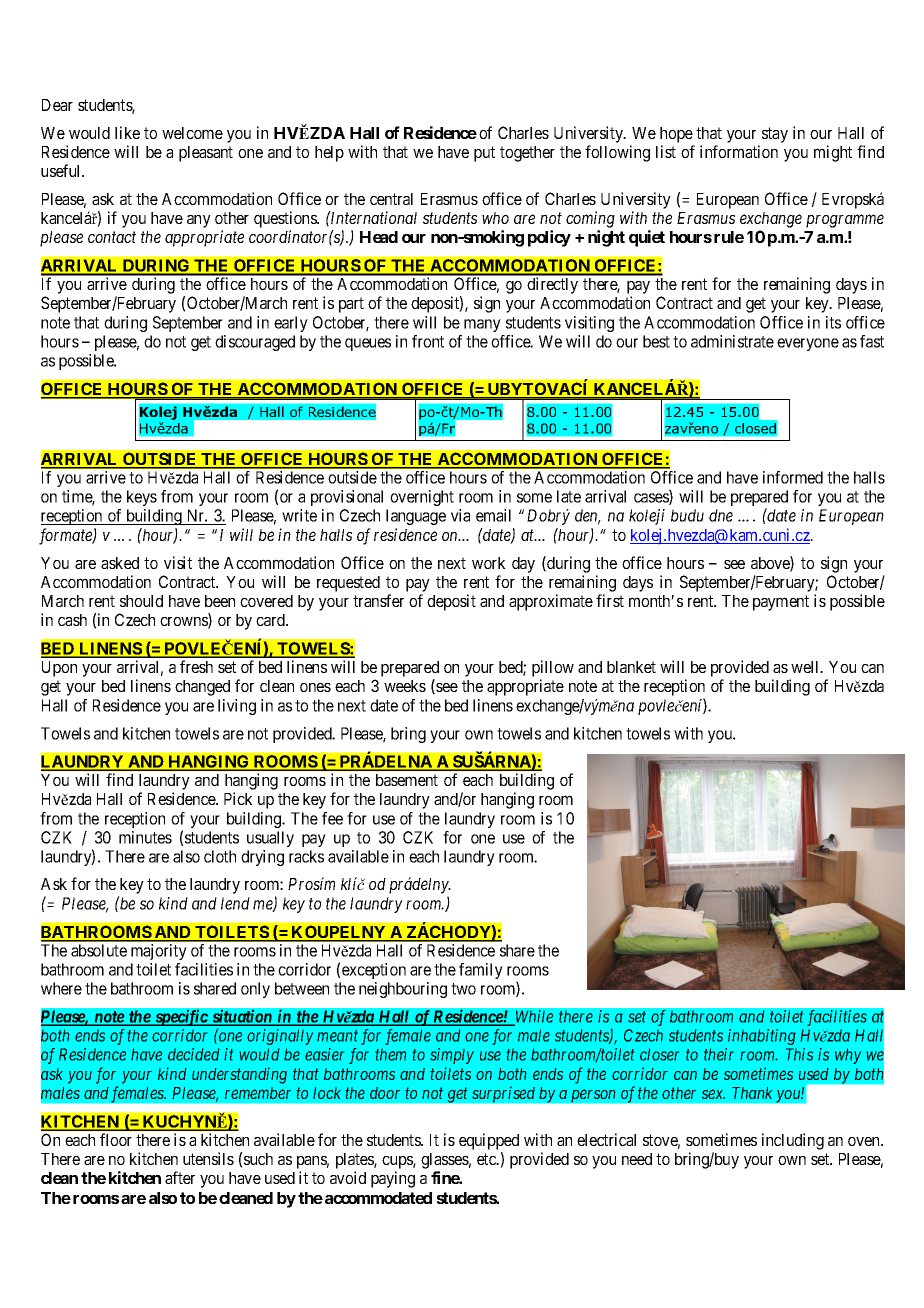  What do you see at coordinates (145, 837) in the screenshot?
I see `minutes` at bounding box center [145, 837].
